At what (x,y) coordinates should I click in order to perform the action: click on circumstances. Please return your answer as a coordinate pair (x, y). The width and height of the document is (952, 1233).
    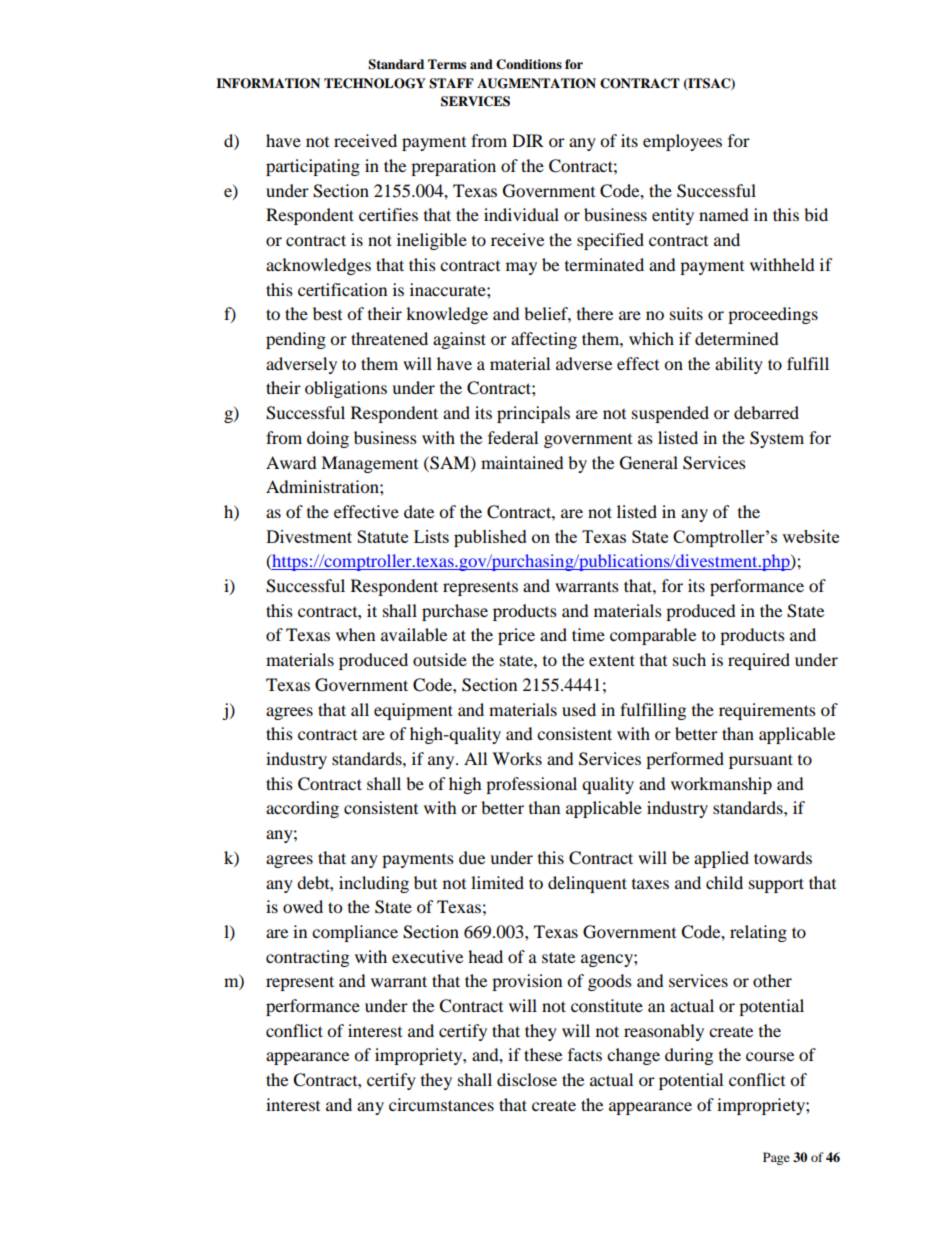
    Looking at the image, I should click on (441, 1104).
